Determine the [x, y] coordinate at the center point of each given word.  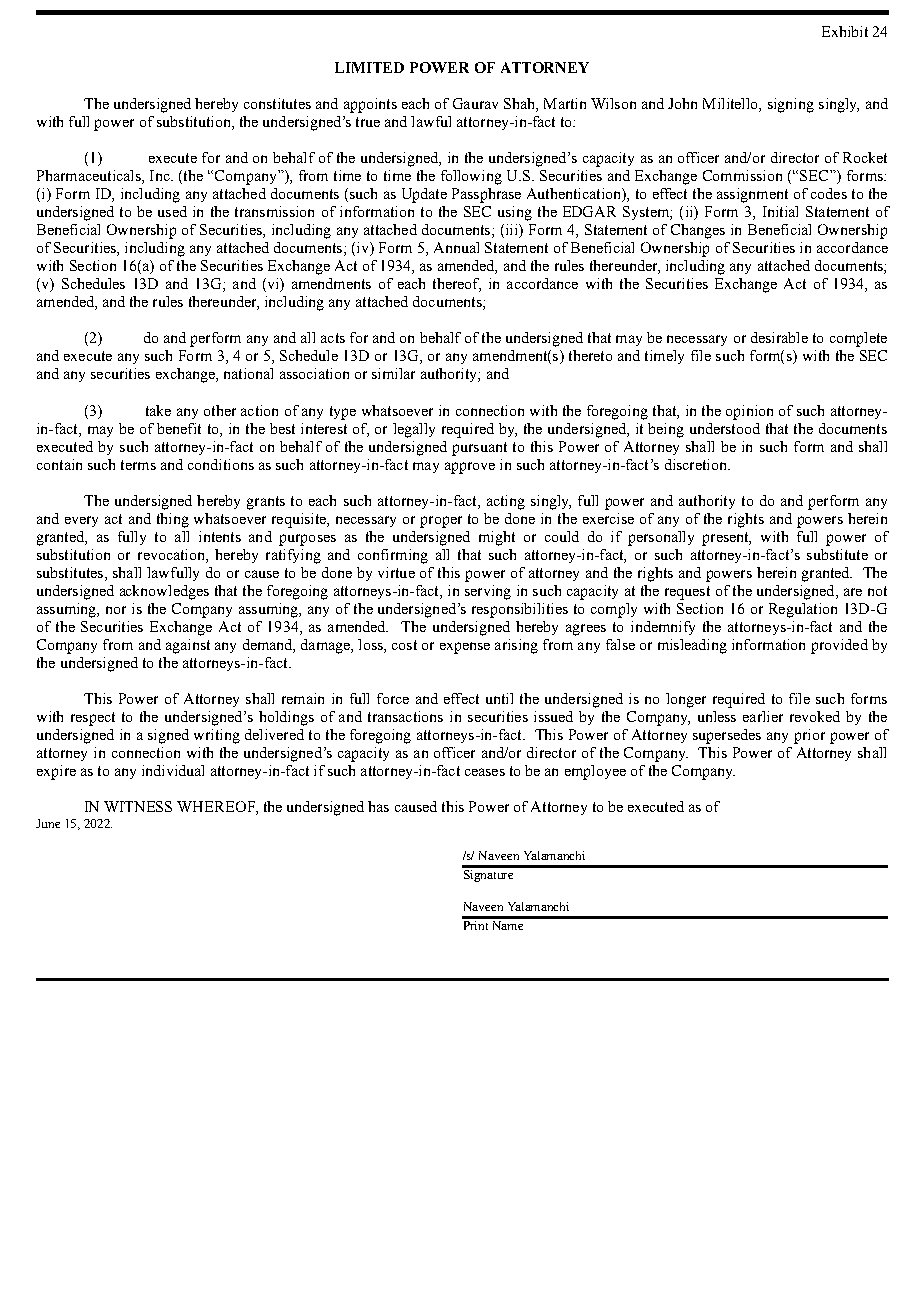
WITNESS [138, 806]
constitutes [277, 103]
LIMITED [369, 67]
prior [809, 736]
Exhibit [845, 31]
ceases [485, 772]
